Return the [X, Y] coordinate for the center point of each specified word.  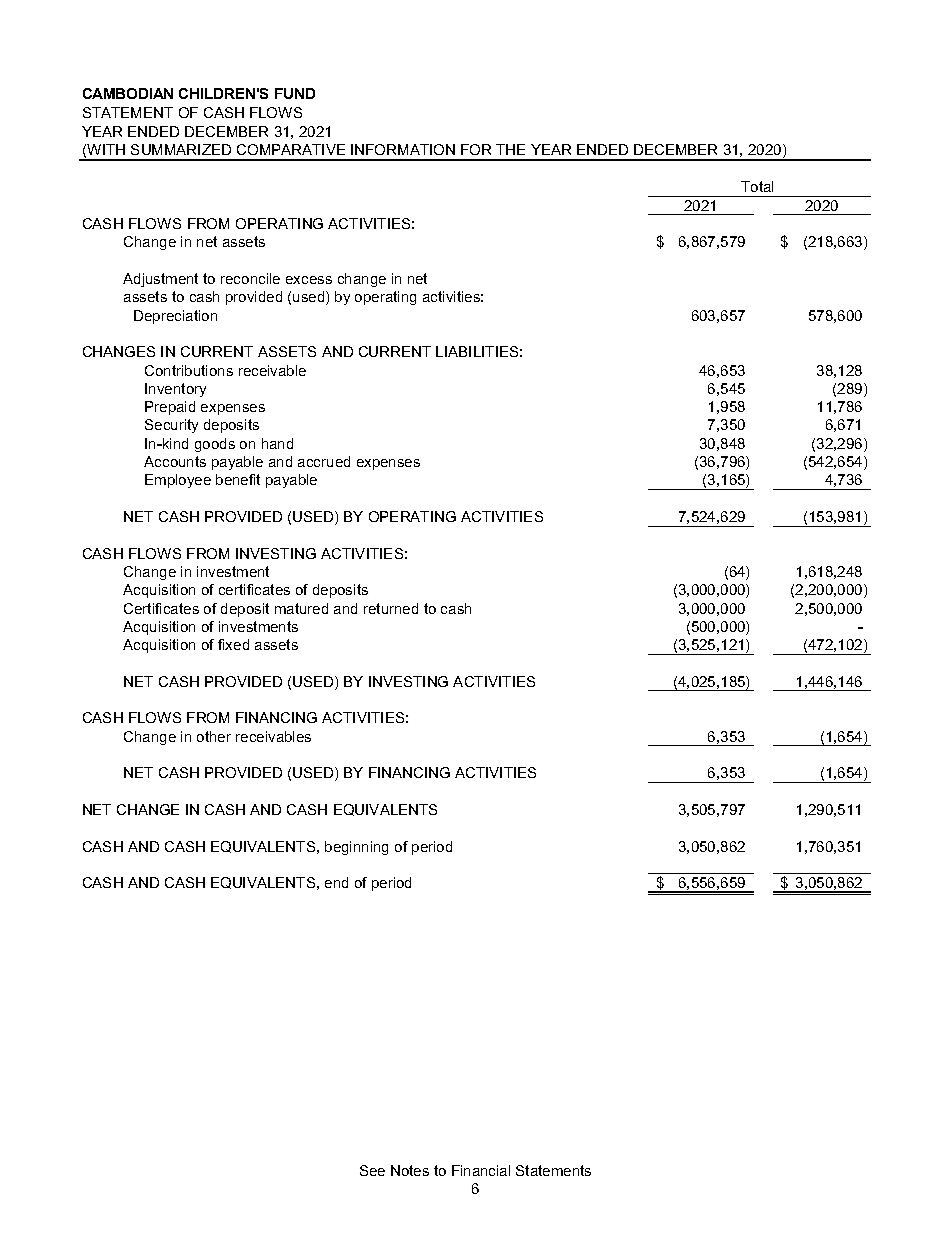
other [214, 736]
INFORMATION [403, 149]
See [372, 1170]
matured [301, 608]
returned [391, 608]
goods [215, 445]
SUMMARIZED [181, 149]
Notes [410, 1170]
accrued [324, 461]
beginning [356, 848]
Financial [481, 1170]
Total [757, 186]
